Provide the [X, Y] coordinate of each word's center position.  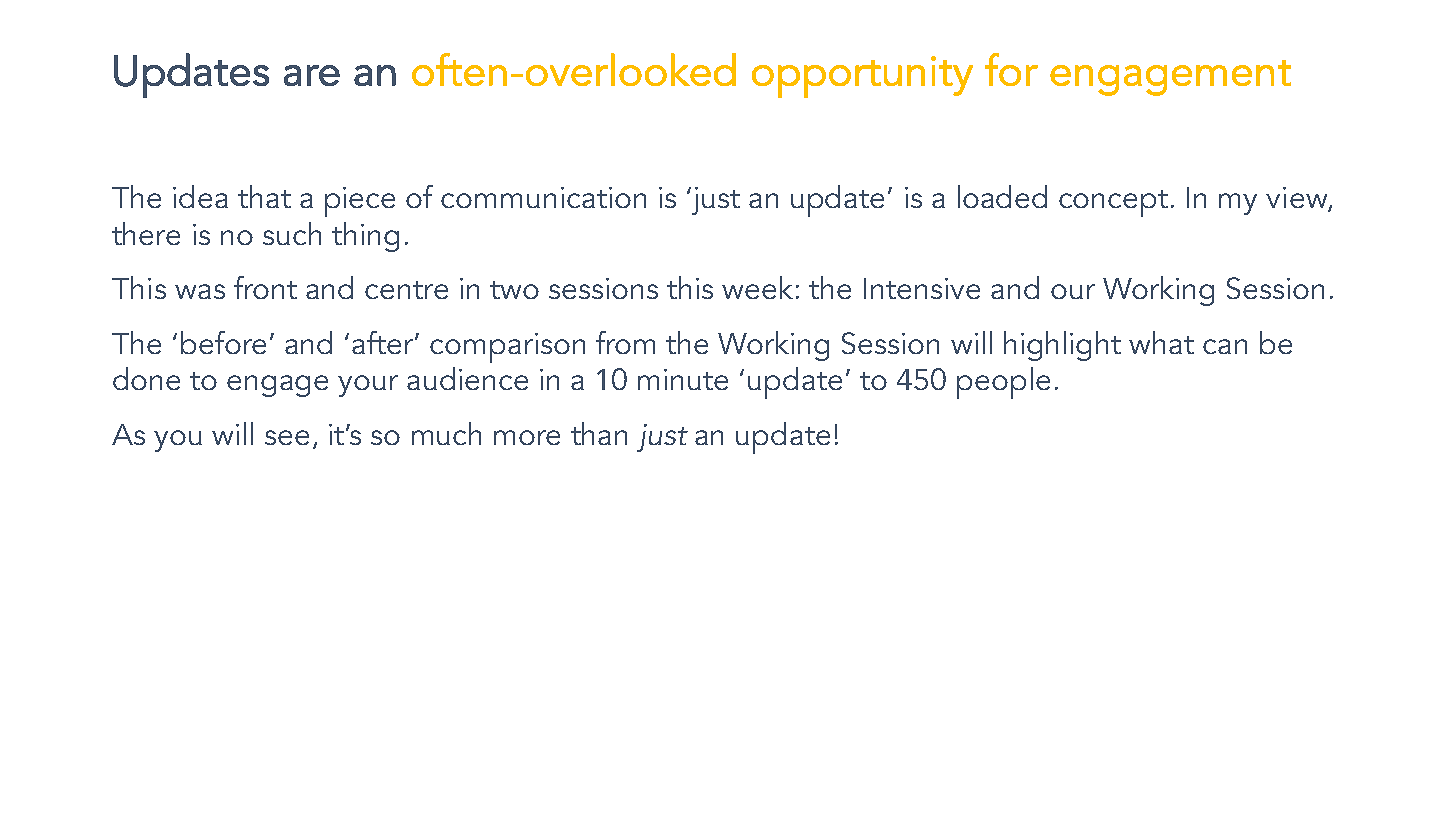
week [757, 287]
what [1161, 342]
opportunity [862, 77]
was [200, 291]
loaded [1002, 196]
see [287, 437]
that [264, 196]
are [312, 75]
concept [1113, 203]
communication [543, 197]
